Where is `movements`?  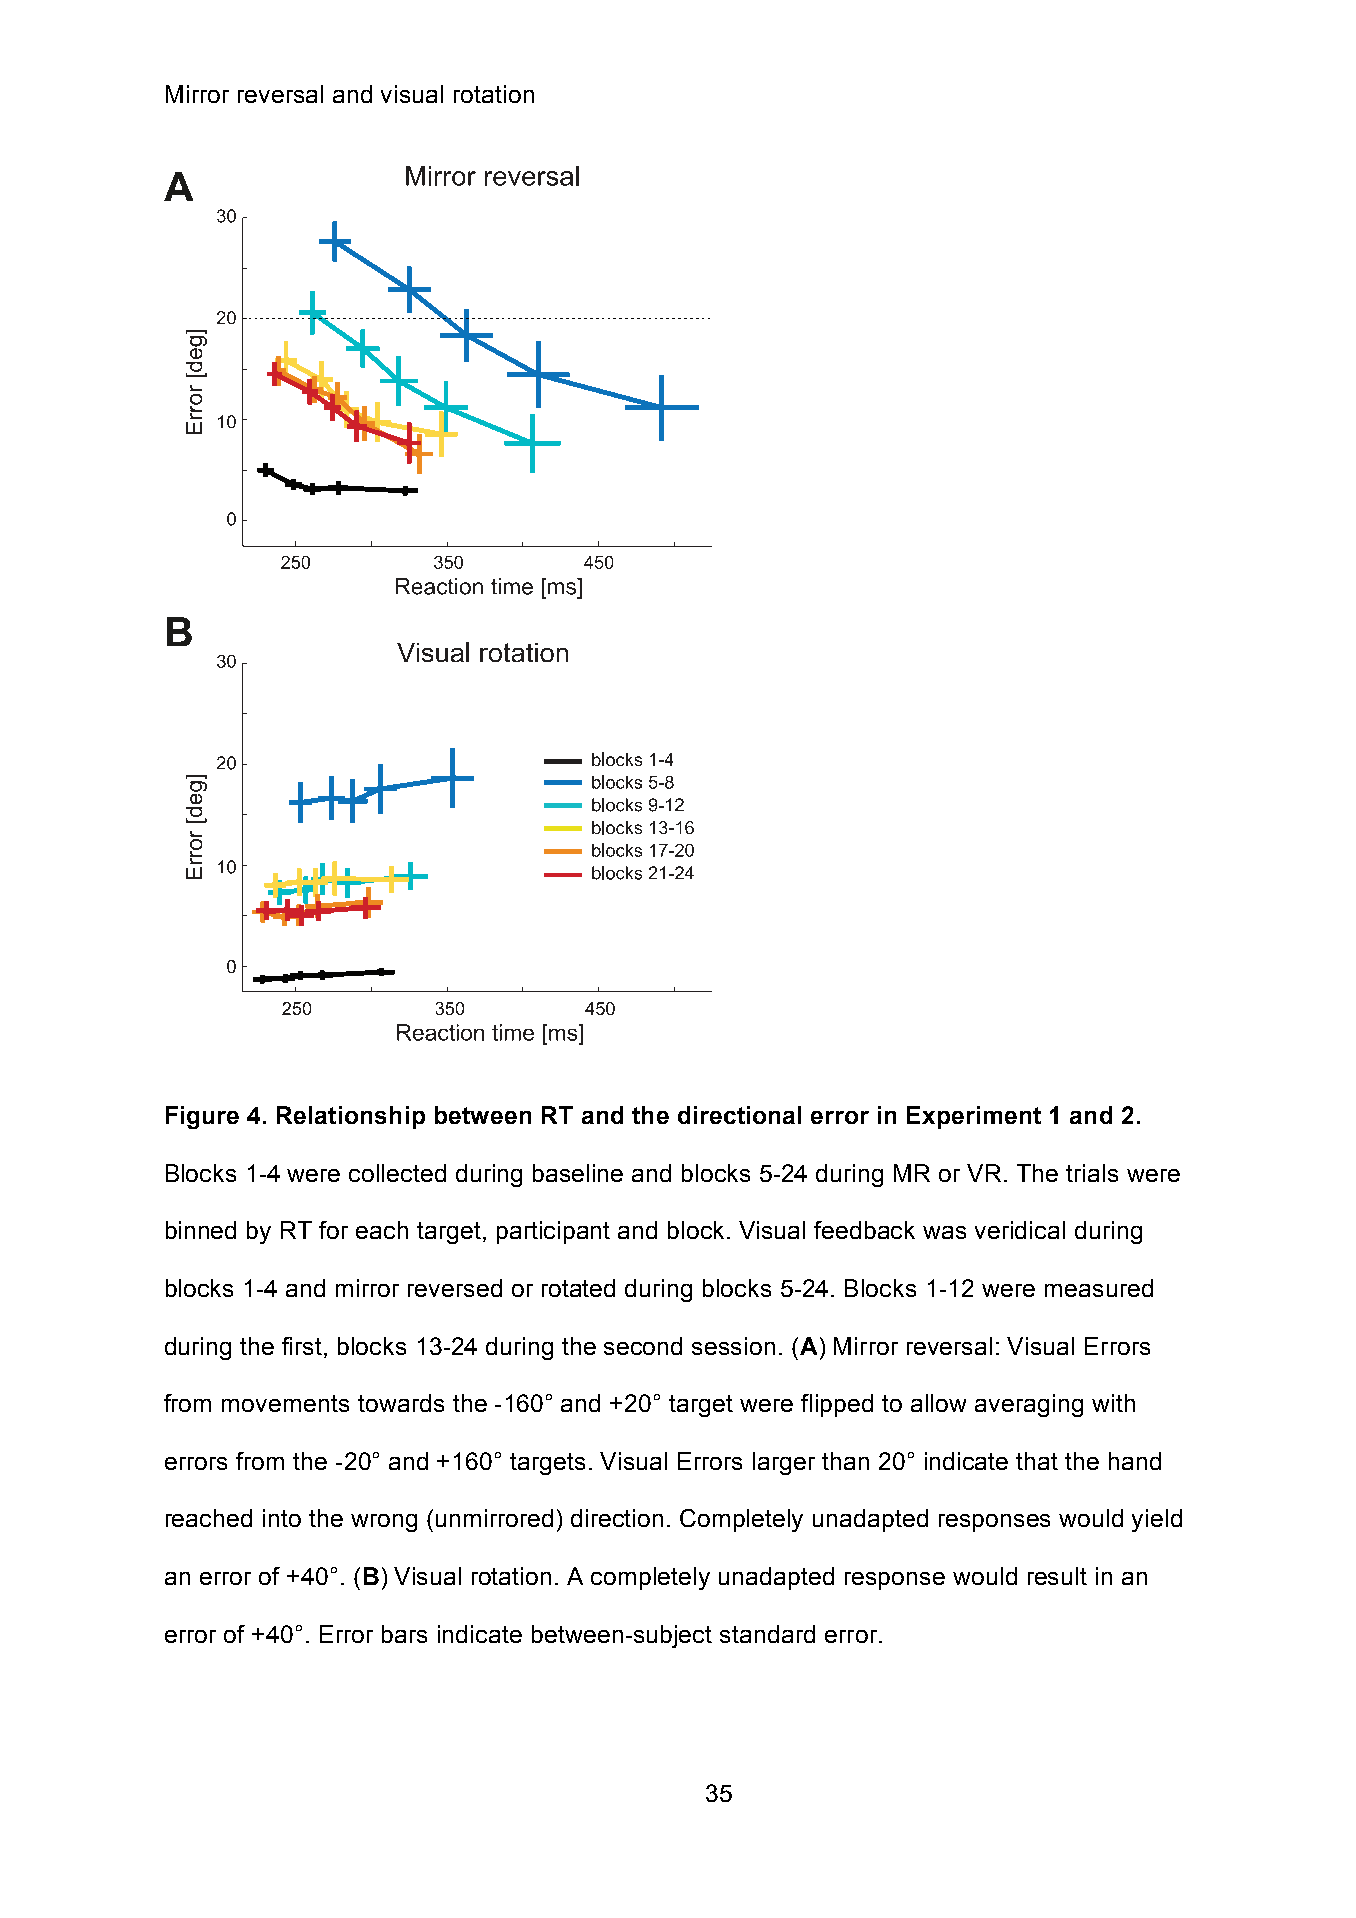
movements is located at coordinates (285, 1403).
